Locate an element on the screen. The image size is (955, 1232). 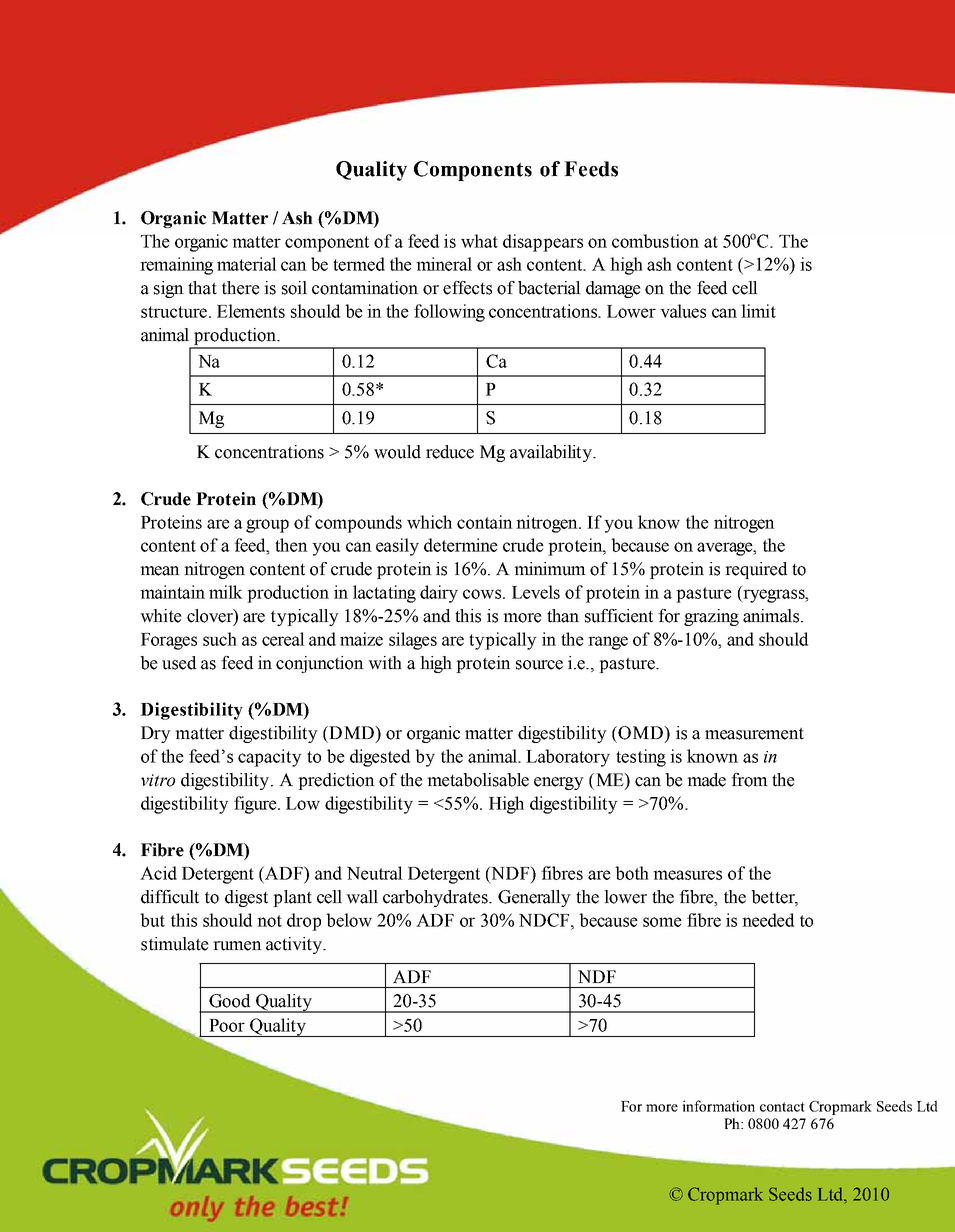
information is located at coordinates (719, 1106).
